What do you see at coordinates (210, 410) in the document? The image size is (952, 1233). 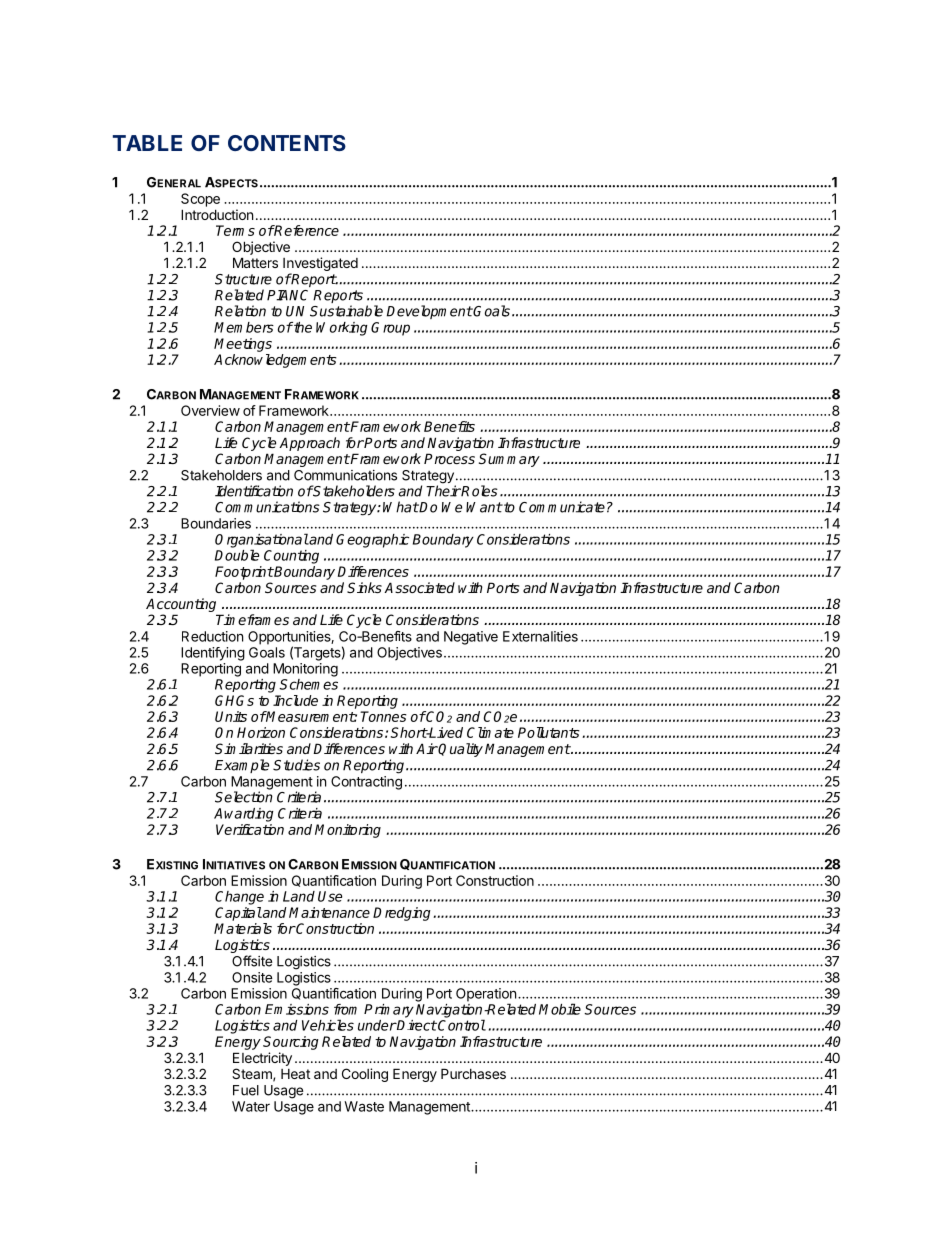 I see `Overview` at bounding box center [210, 410].
